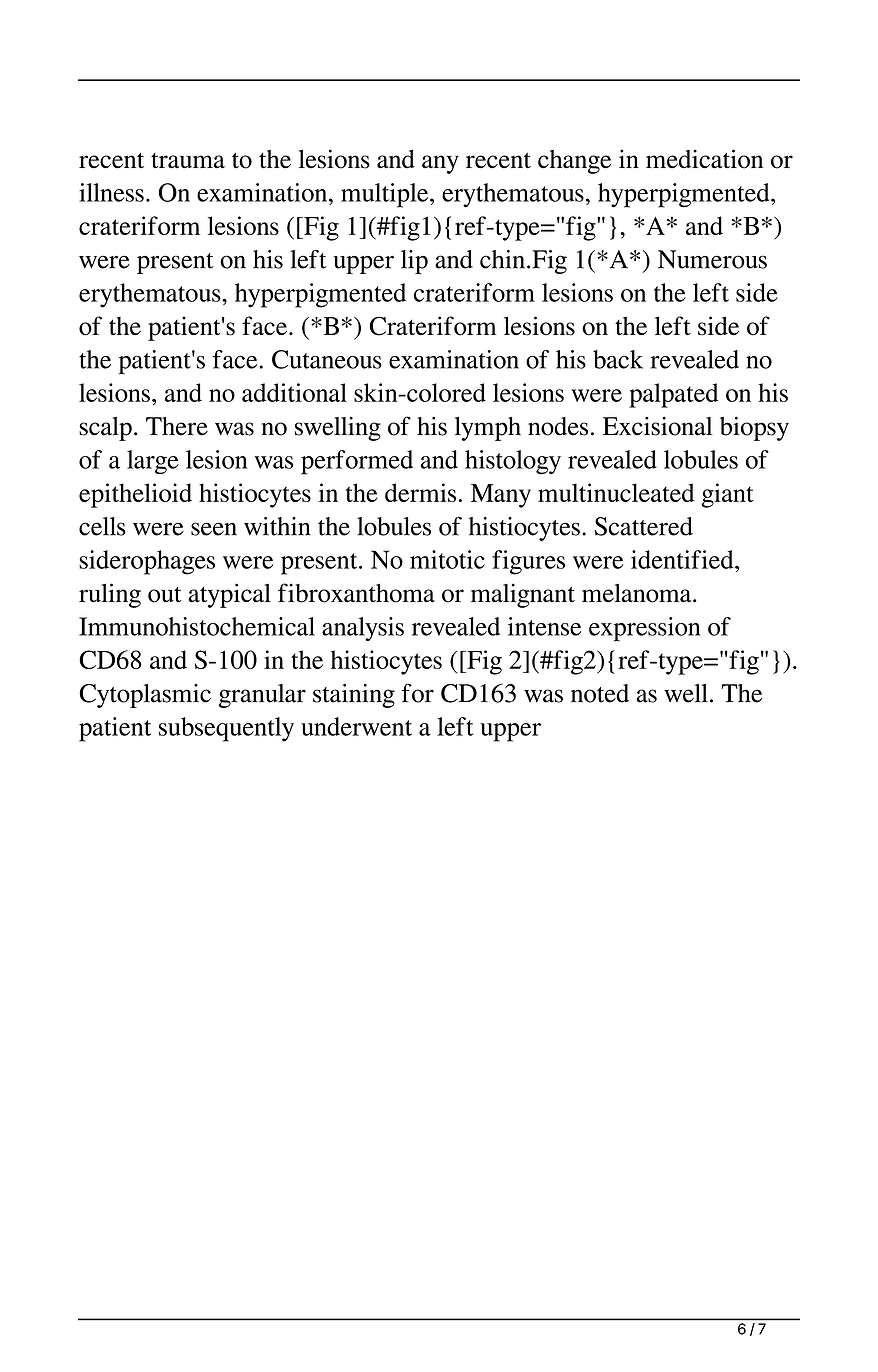 Image resolution: width=878 pixels, height=1372 pixels. Describe the element at coordinates (356, 726) in the screenshot. I see `underwent` at that location.
